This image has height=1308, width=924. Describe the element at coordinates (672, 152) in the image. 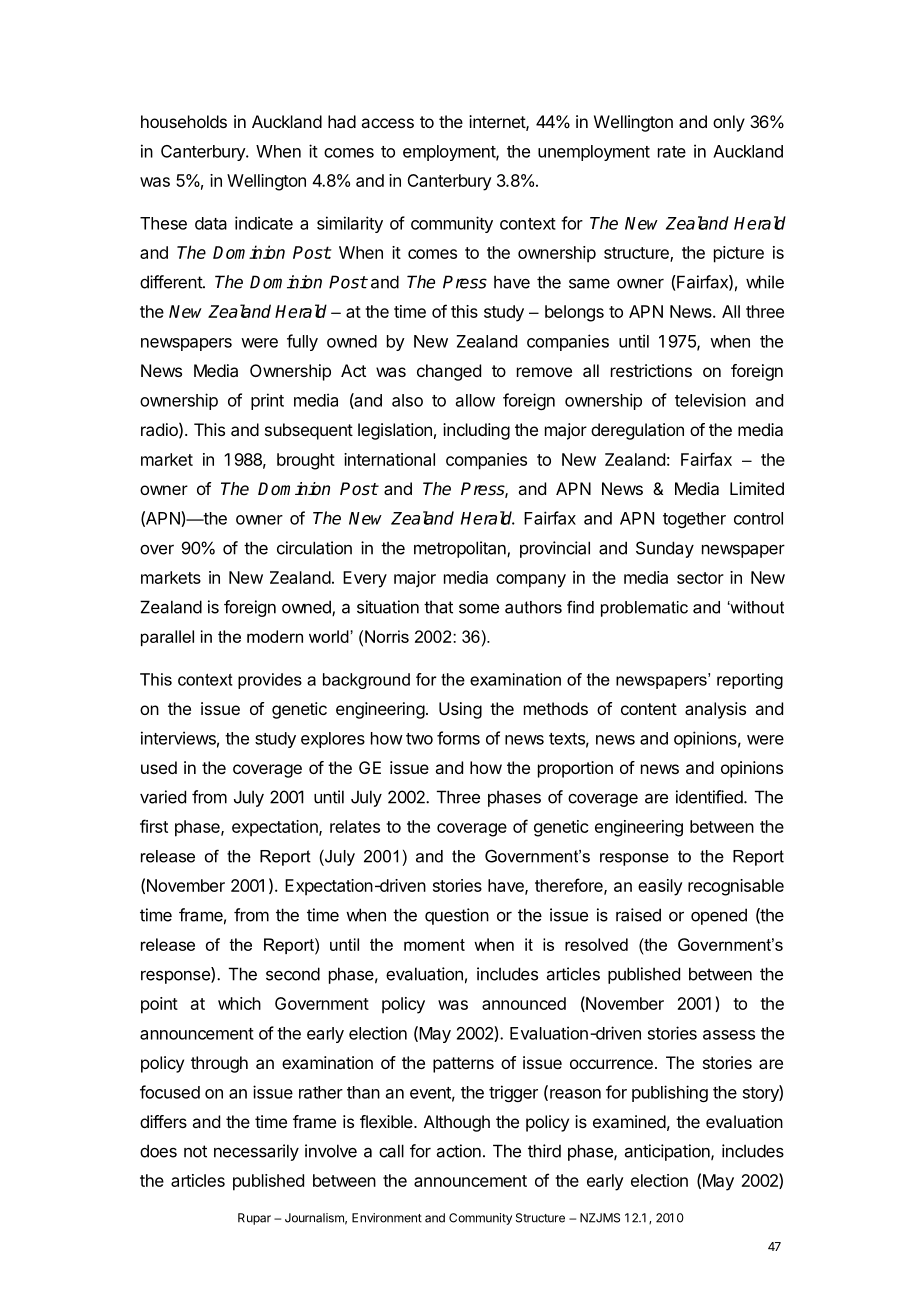

I see `rate` at that location.
